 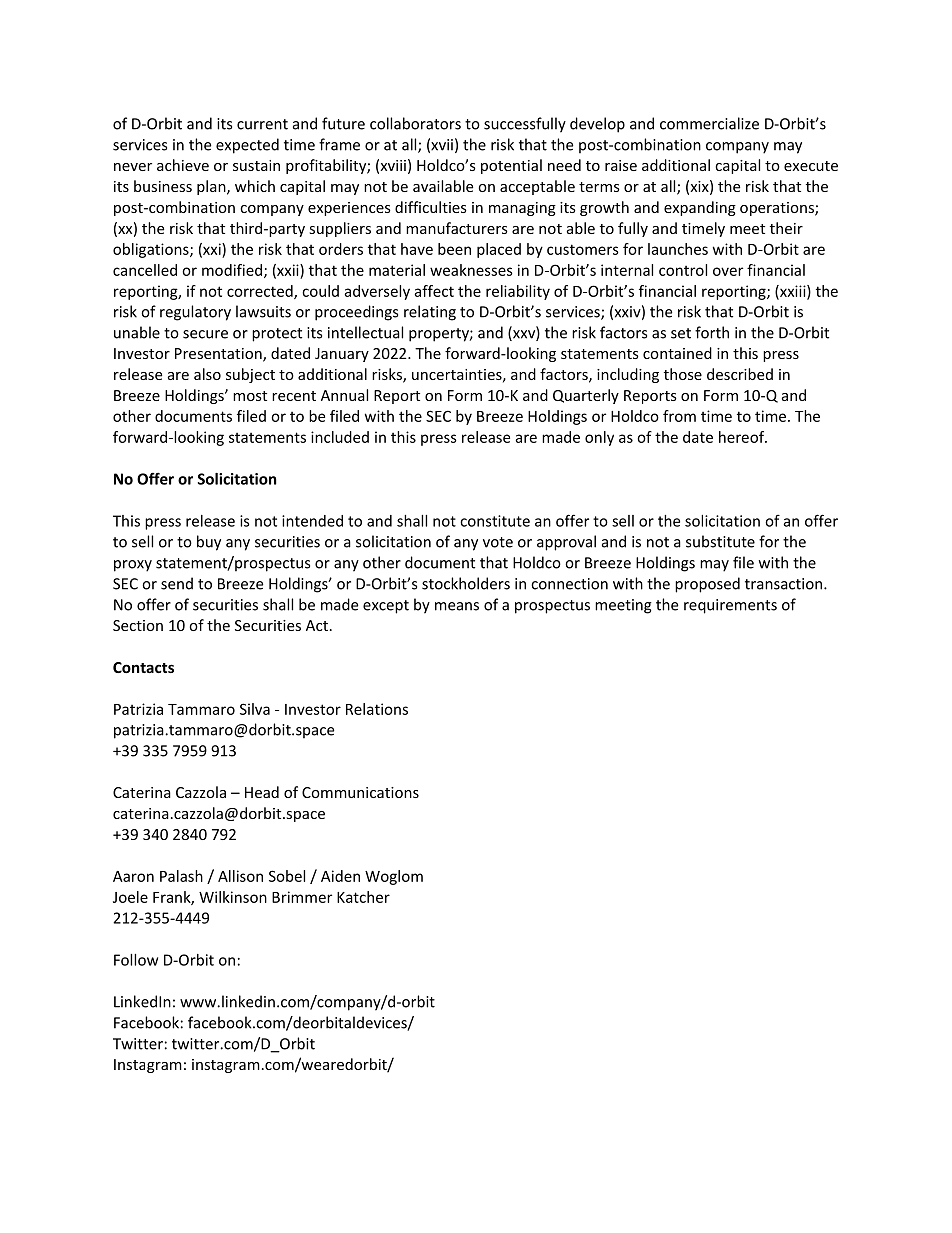 I want to click on potential, so click(x=511, y=166).
